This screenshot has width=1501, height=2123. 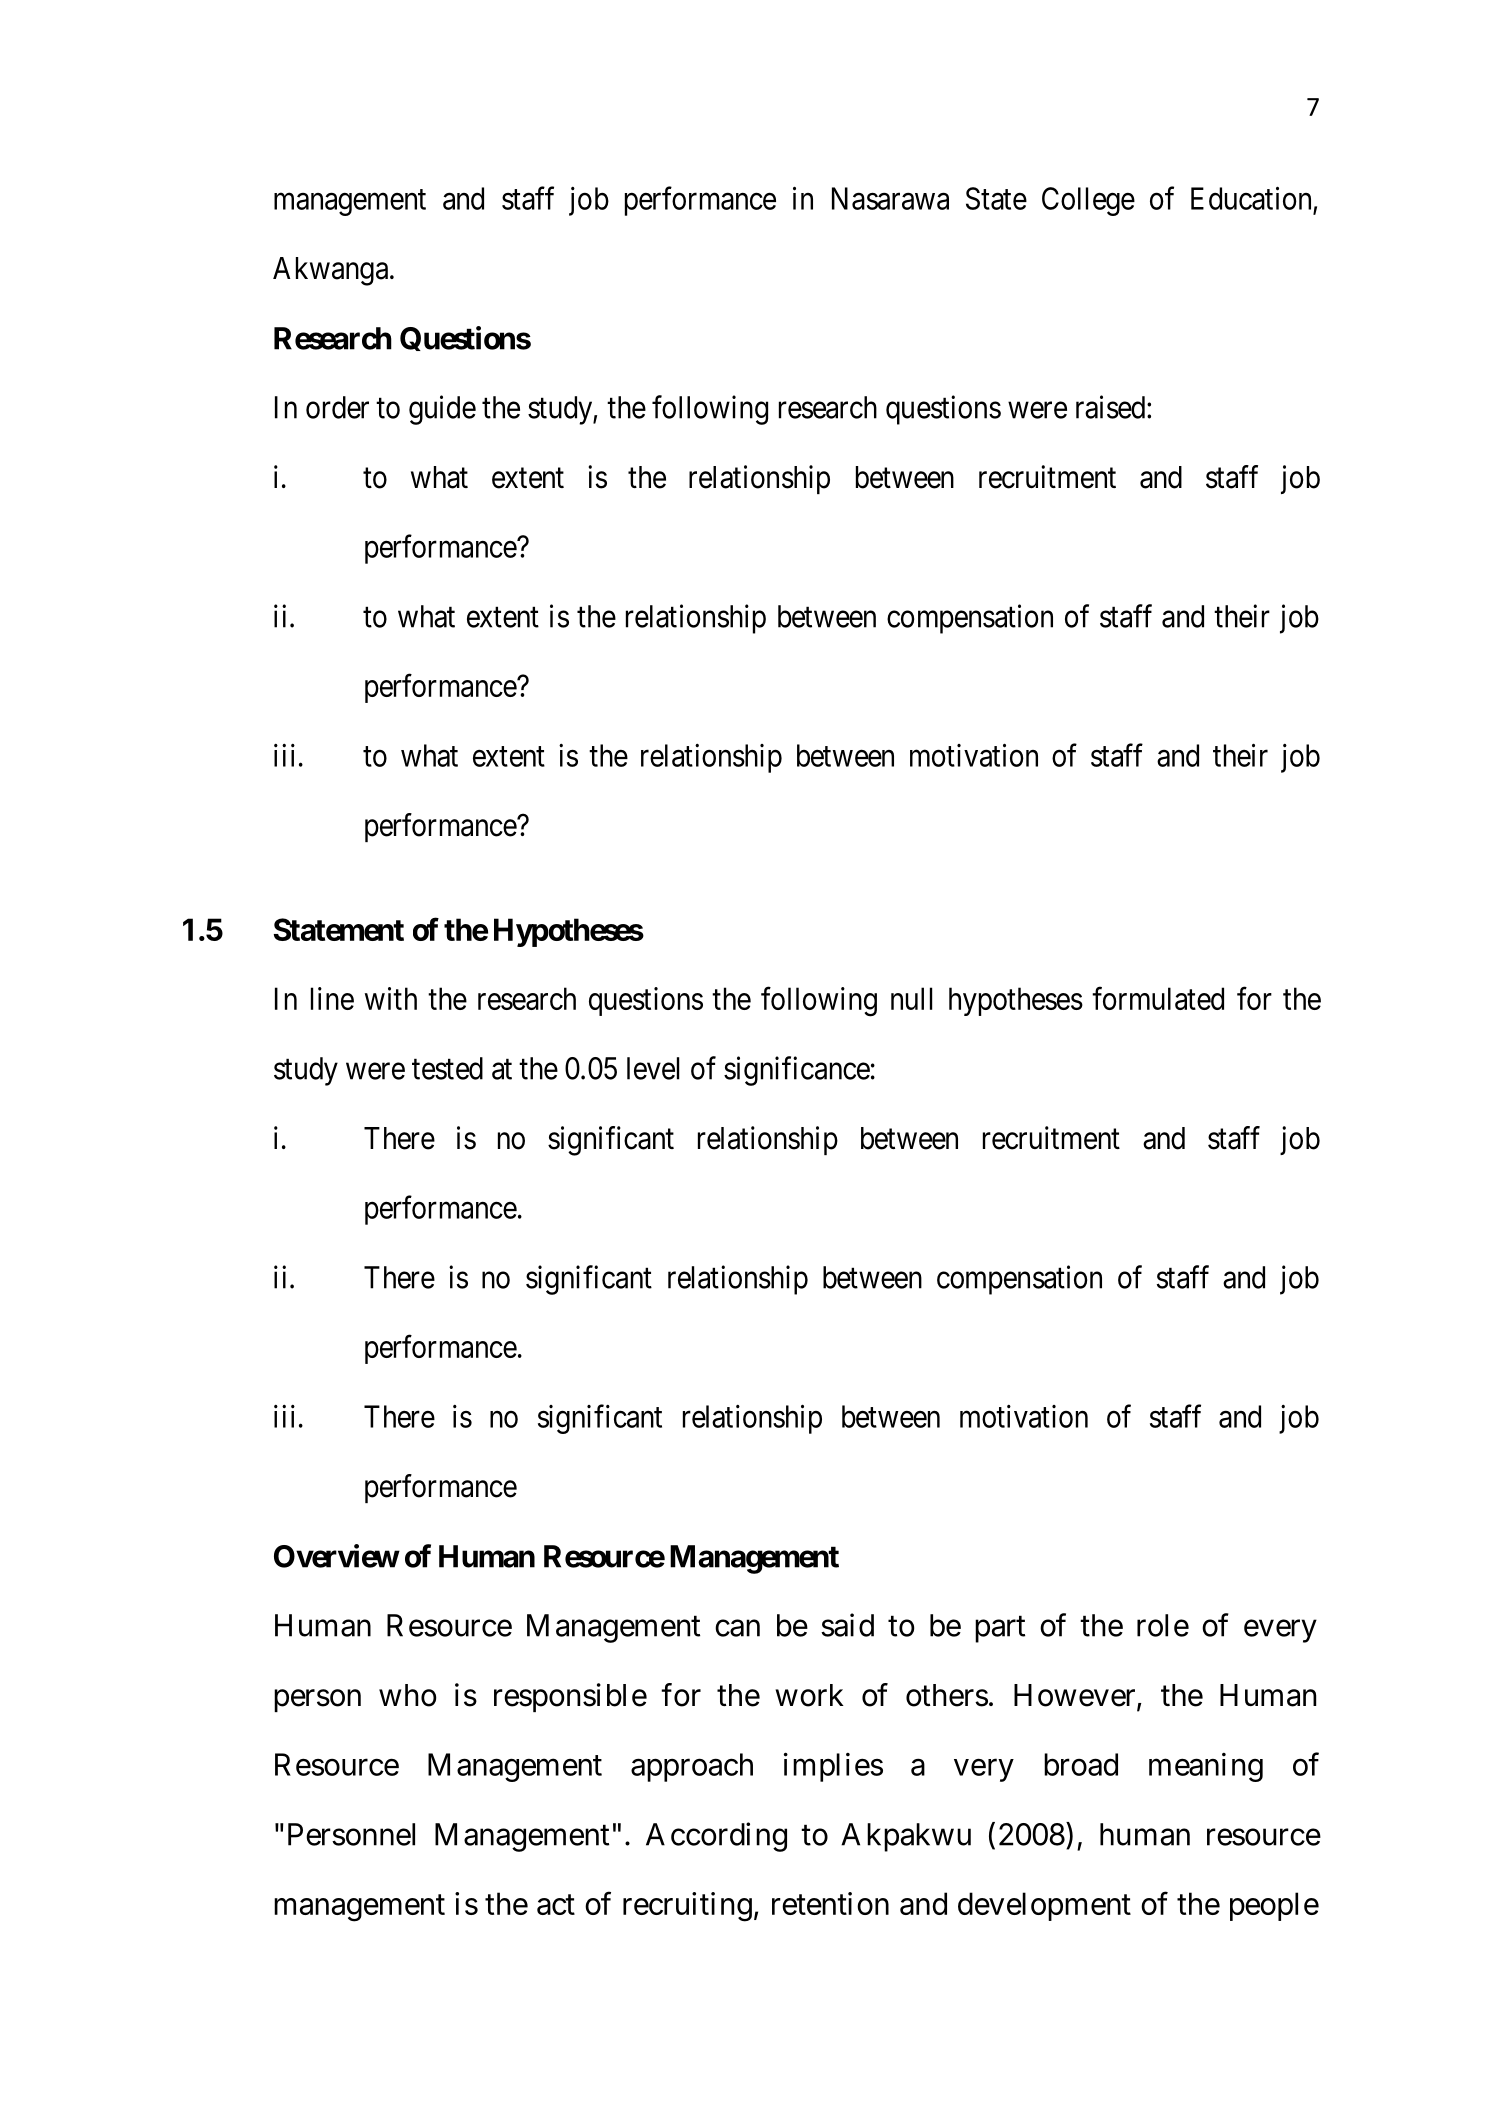 What do you see at coordinates (1112, 407) in the screenshot?
I see `raised` at bounding box center [1112, 407].
